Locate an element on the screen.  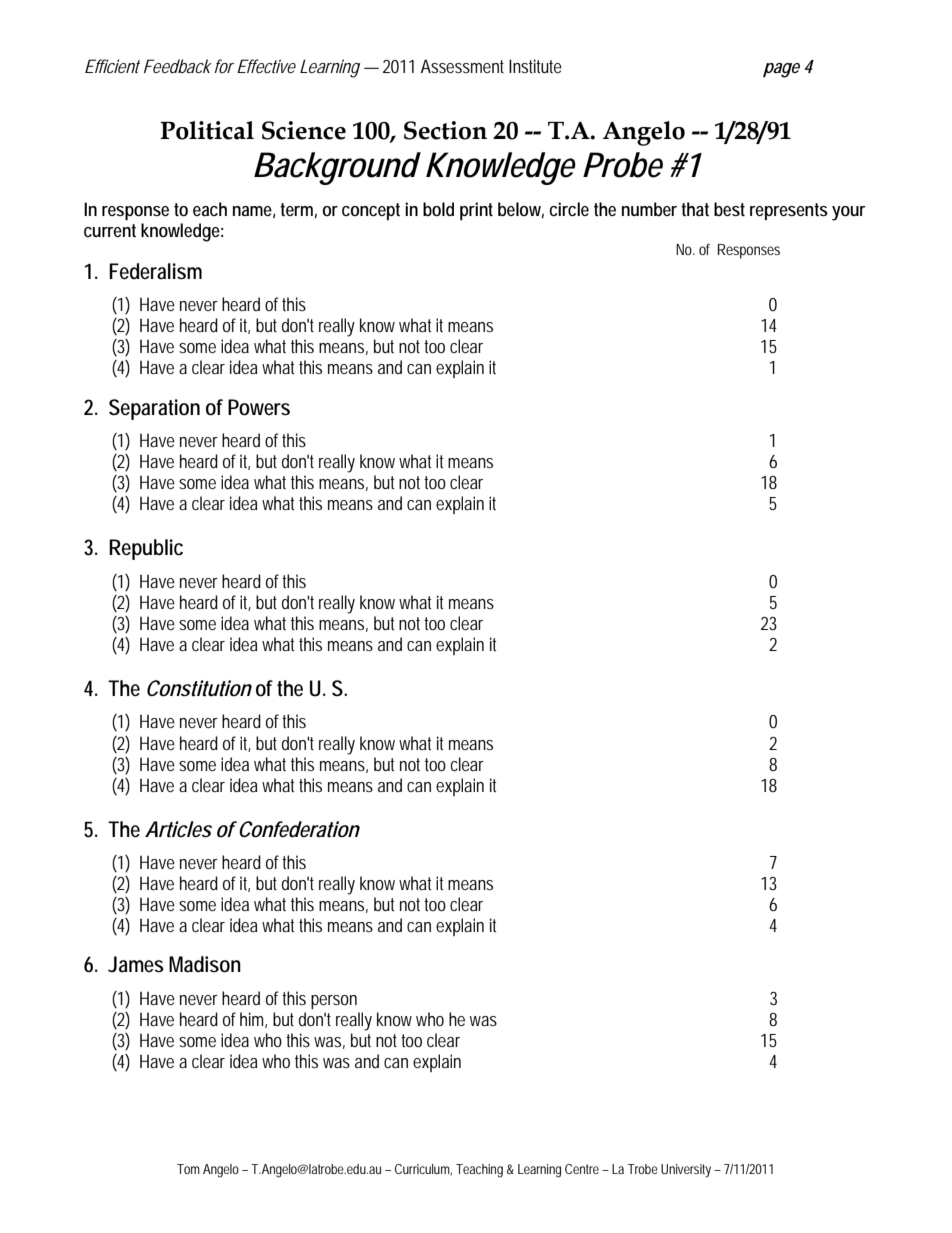
Assessment is located at coordinates (462, 66).
